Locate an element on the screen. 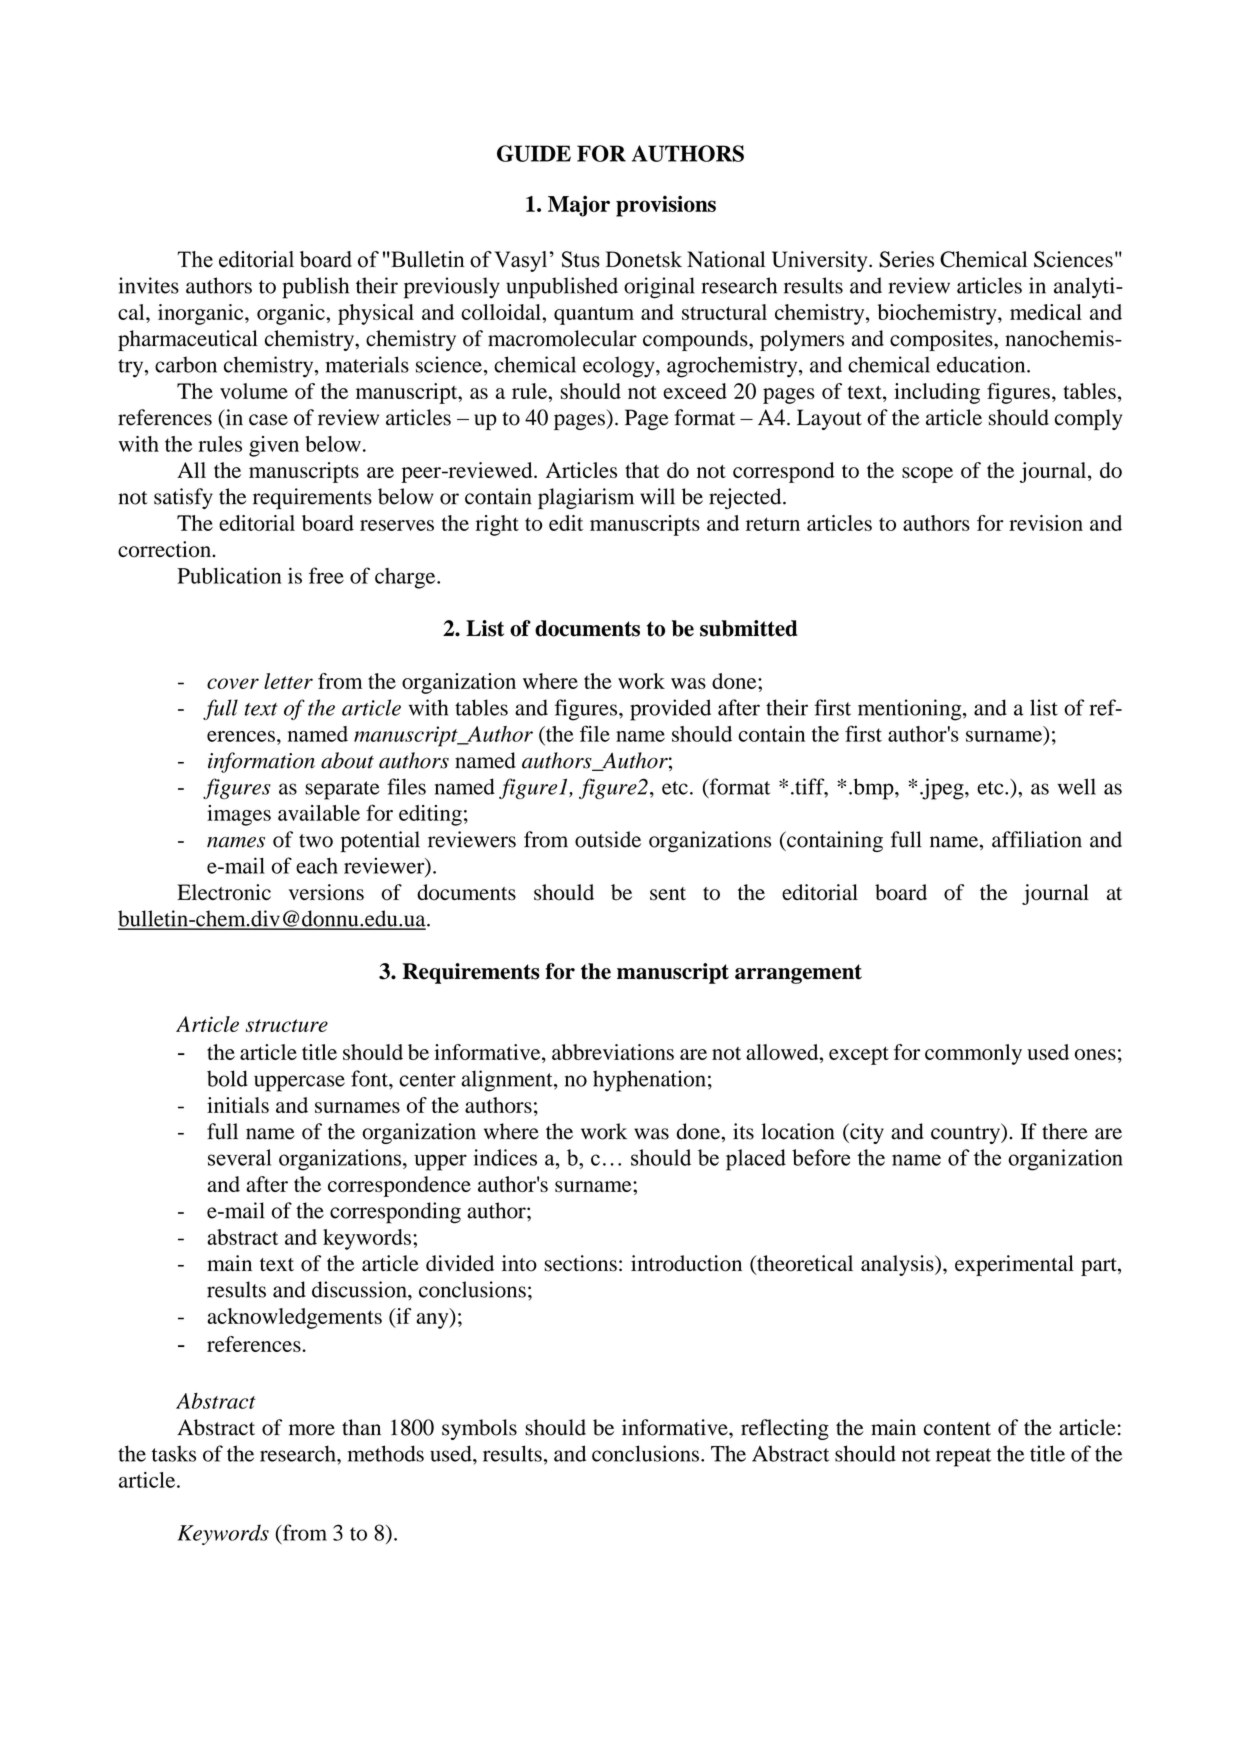 The height and width of the screenshot is (1755, 1241). invites is located at coordinates (149, 285).
